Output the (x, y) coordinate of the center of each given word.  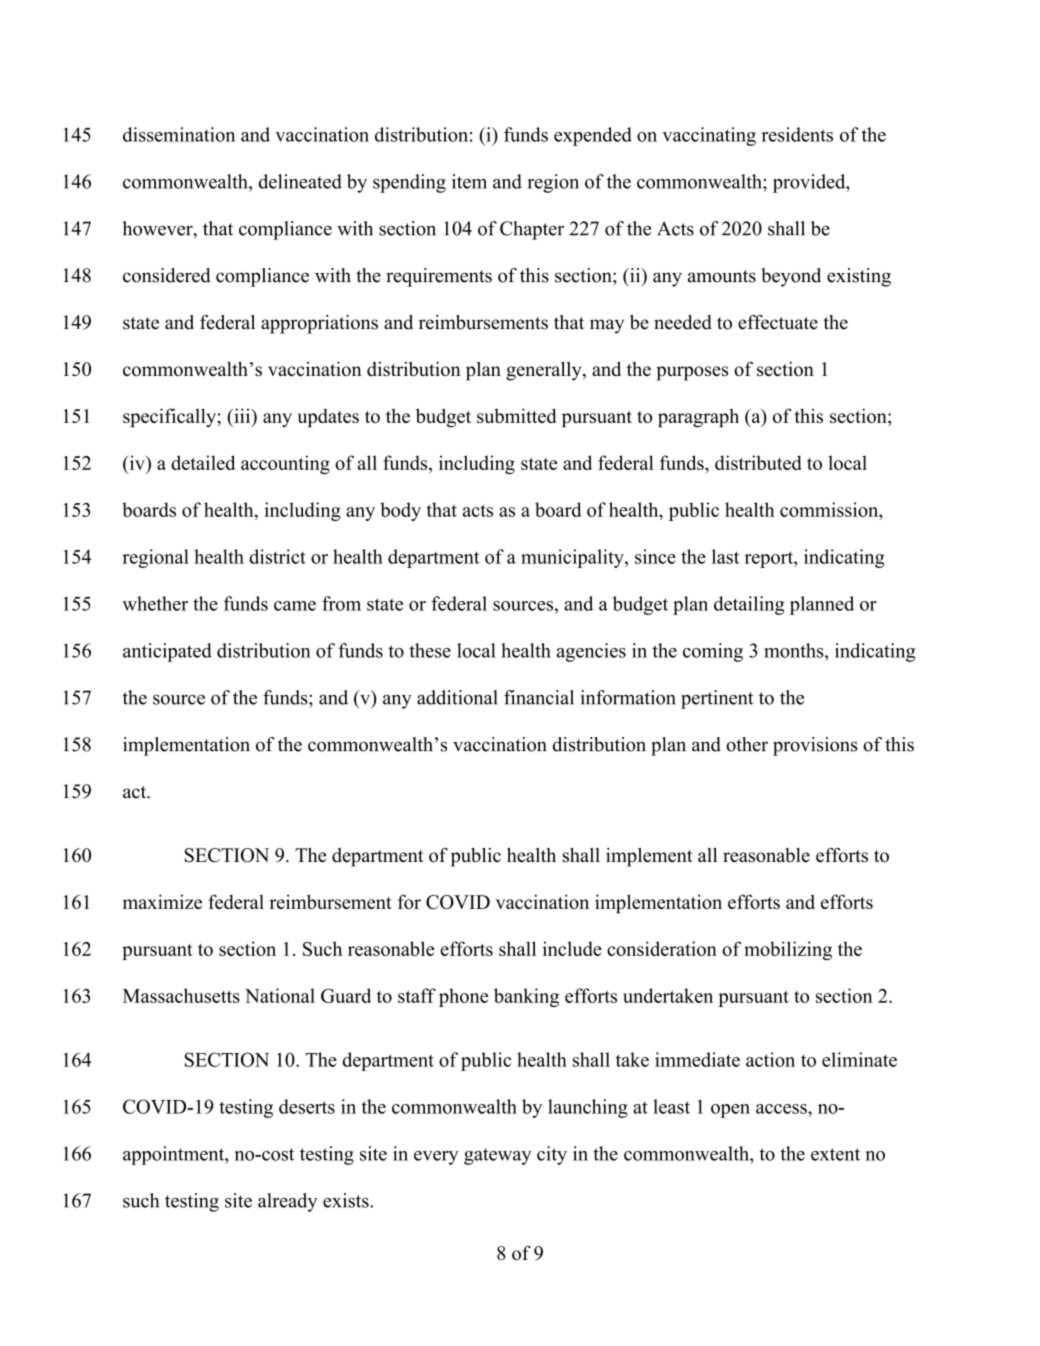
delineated (300, 181)
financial (539, 697)
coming (713, 652)
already (287, 1202)
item (469, 181)
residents (797, 134)
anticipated (167, 652)
